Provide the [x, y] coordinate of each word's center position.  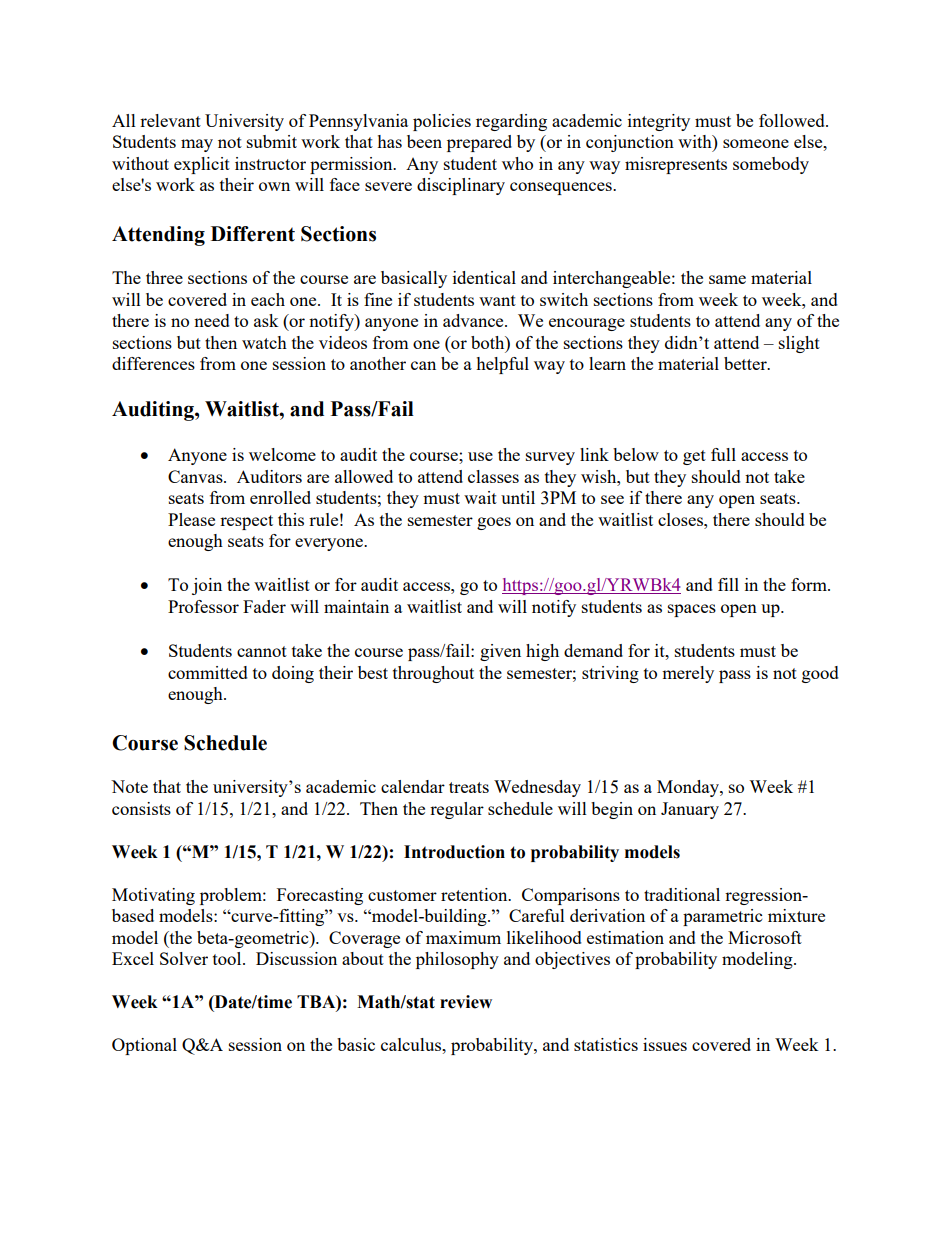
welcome [282, 454]
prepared [479, 143]
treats [469, 787]
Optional [144, 1046]
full [723, 454]
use [480, 456]
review [466, 1002]
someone [756, 143]
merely [688, 674]
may [197, 145]
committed [208, 672]
